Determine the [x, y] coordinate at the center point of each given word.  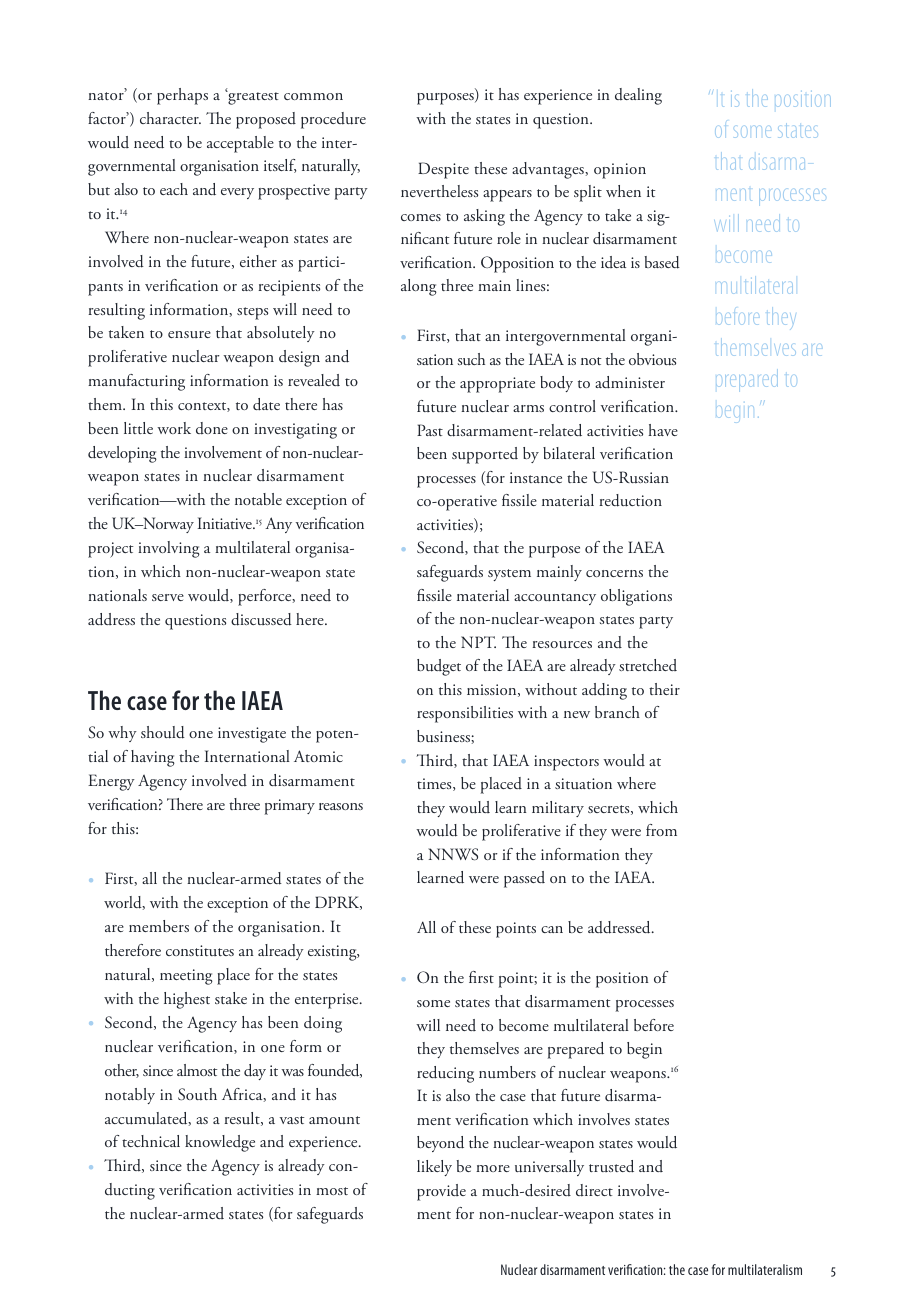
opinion [620, 171]
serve [168, 597]
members [159, 926]
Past [430, 430]
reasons [341, 806]
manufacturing [136, 382]
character [170, 118]
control [572, 406]
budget [439, 667]
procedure [333, 120]
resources [562, 644]
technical [151, 1141]
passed [524, 879]
